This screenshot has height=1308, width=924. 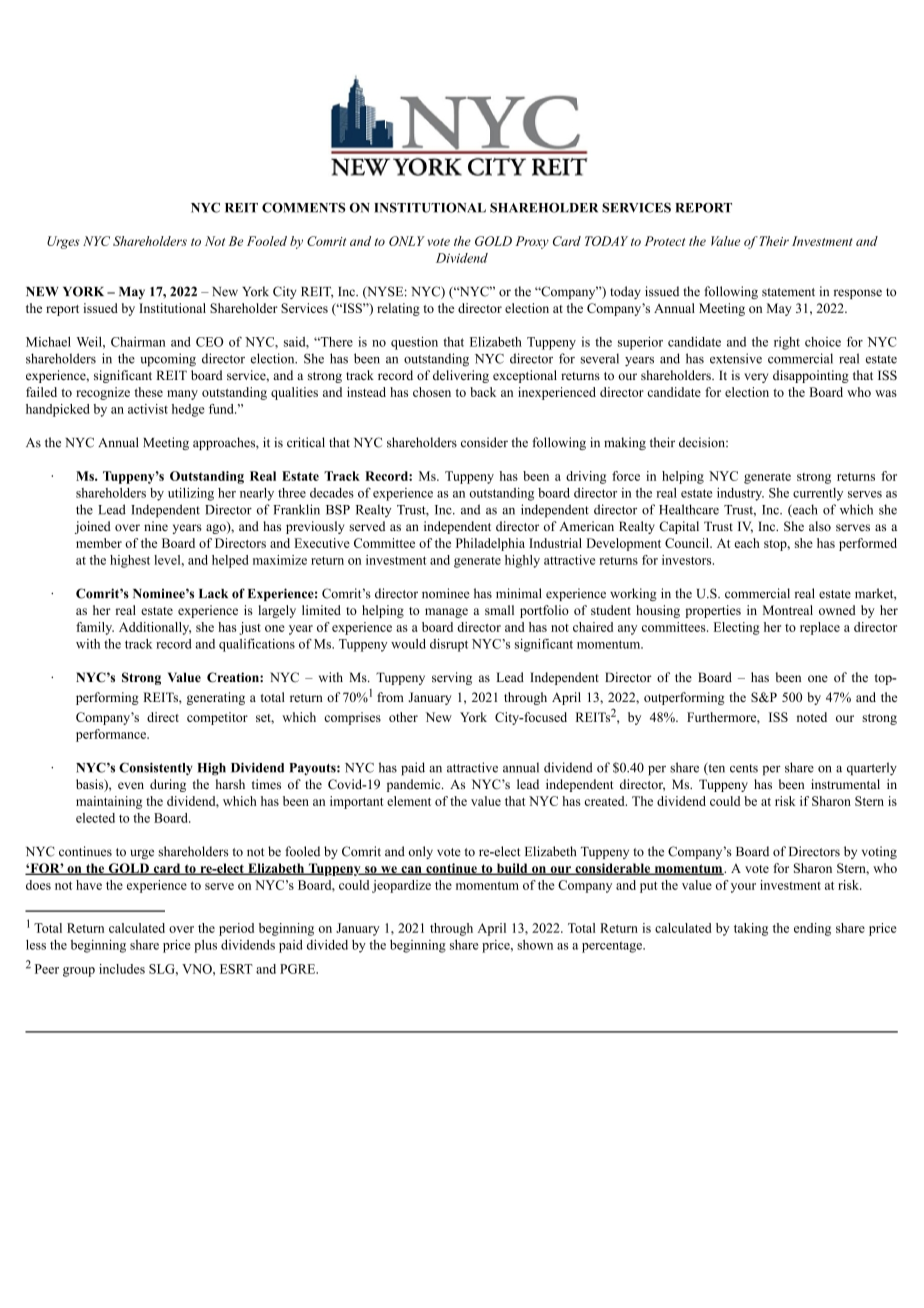 I want to click on Protect, so click(x=665, y=241).
